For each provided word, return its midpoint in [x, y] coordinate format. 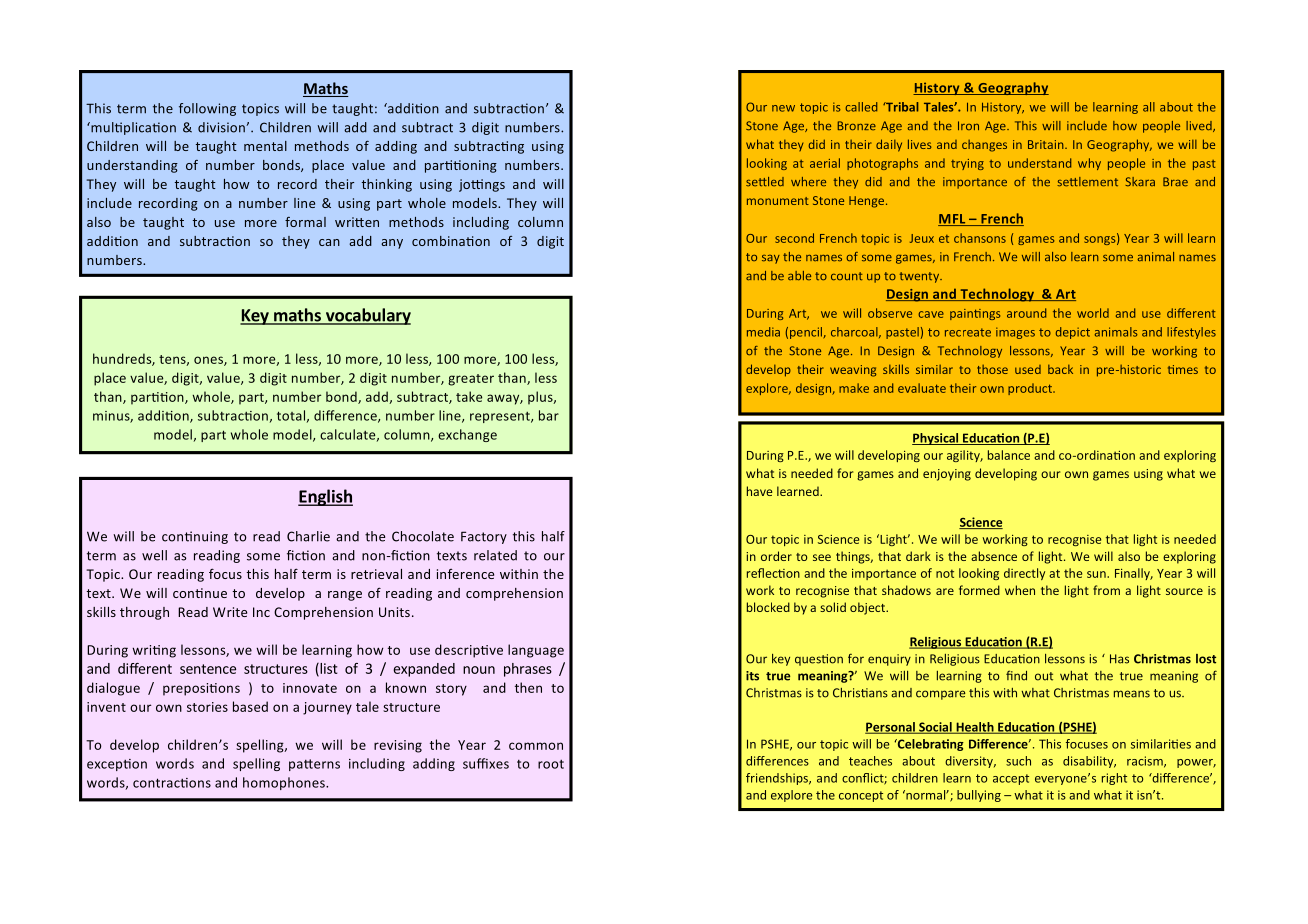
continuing [195, 537]
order [776, 556]
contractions [172, 783]
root [551, 764]
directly [1024, 574]
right [1114, 779]
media [763, 332]
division [222, 127]
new [783, 108]
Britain [1047, 144]
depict [1073, 333]
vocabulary [367, 316]
